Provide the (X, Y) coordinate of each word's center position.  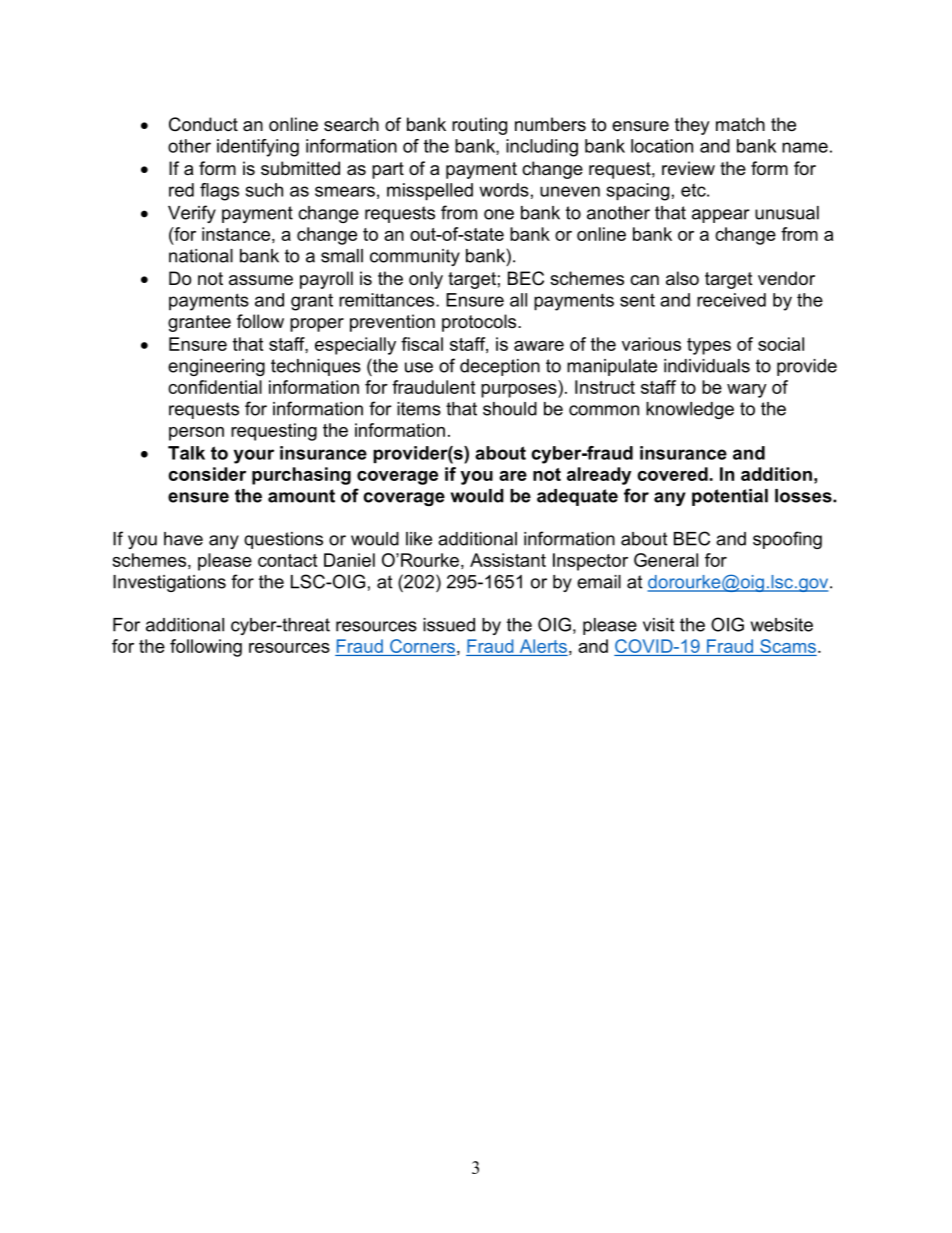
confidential (215, 387)
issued (449, 625)
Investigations (169, 583)
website (782, 625)
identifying (258, 148)
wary (747, 391)
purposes (520, 391)
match (740, 124)
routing (479, 126)
